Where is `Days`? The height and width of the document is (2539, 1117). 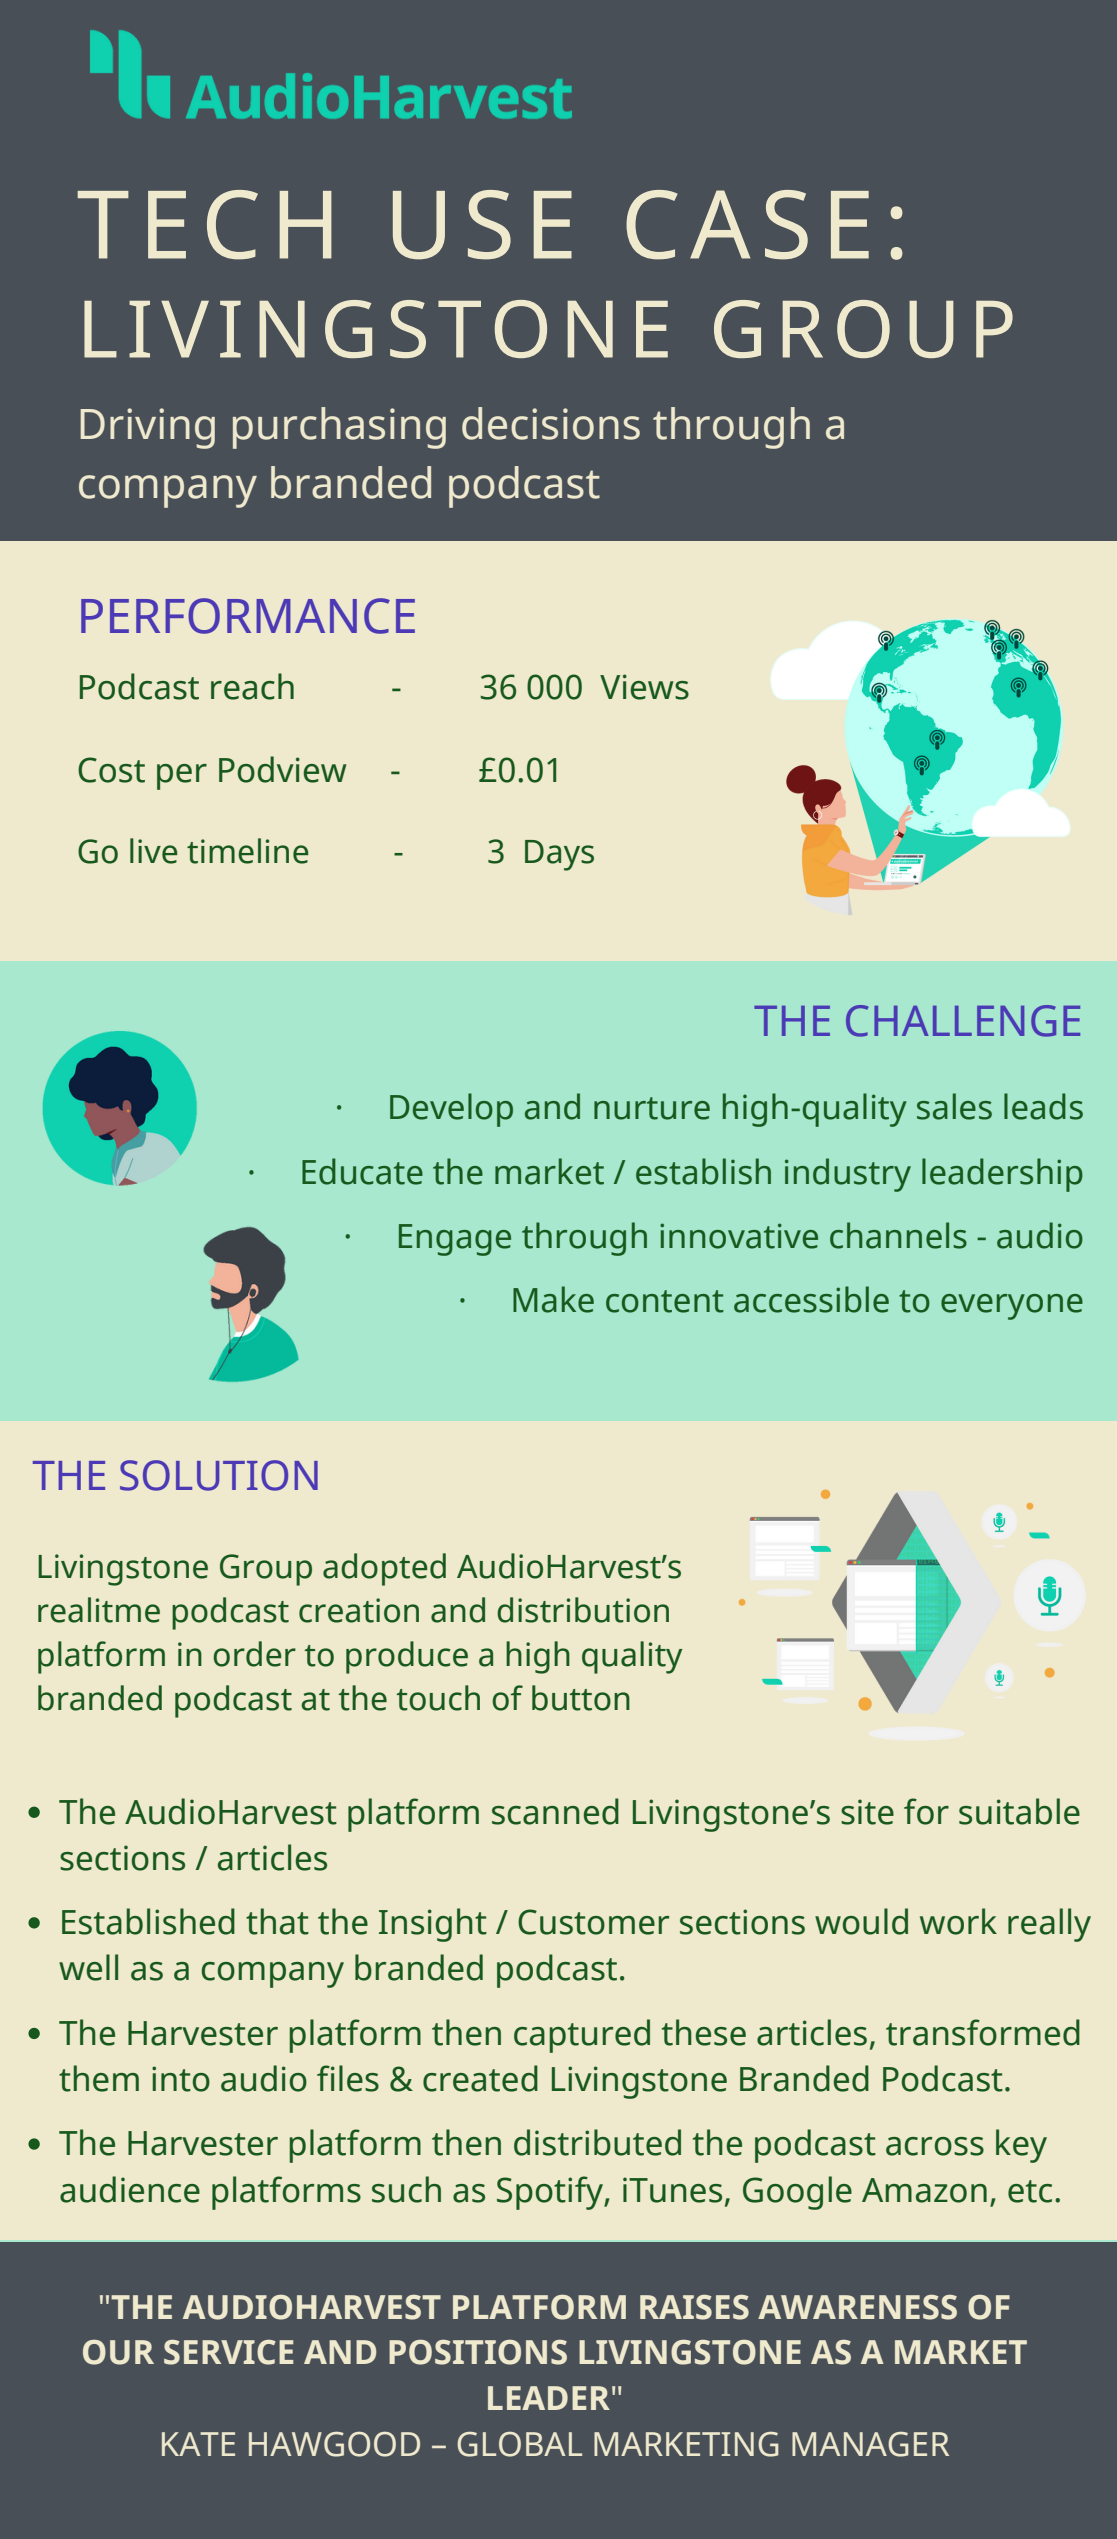
Days is located at coordinates (559, 855).
